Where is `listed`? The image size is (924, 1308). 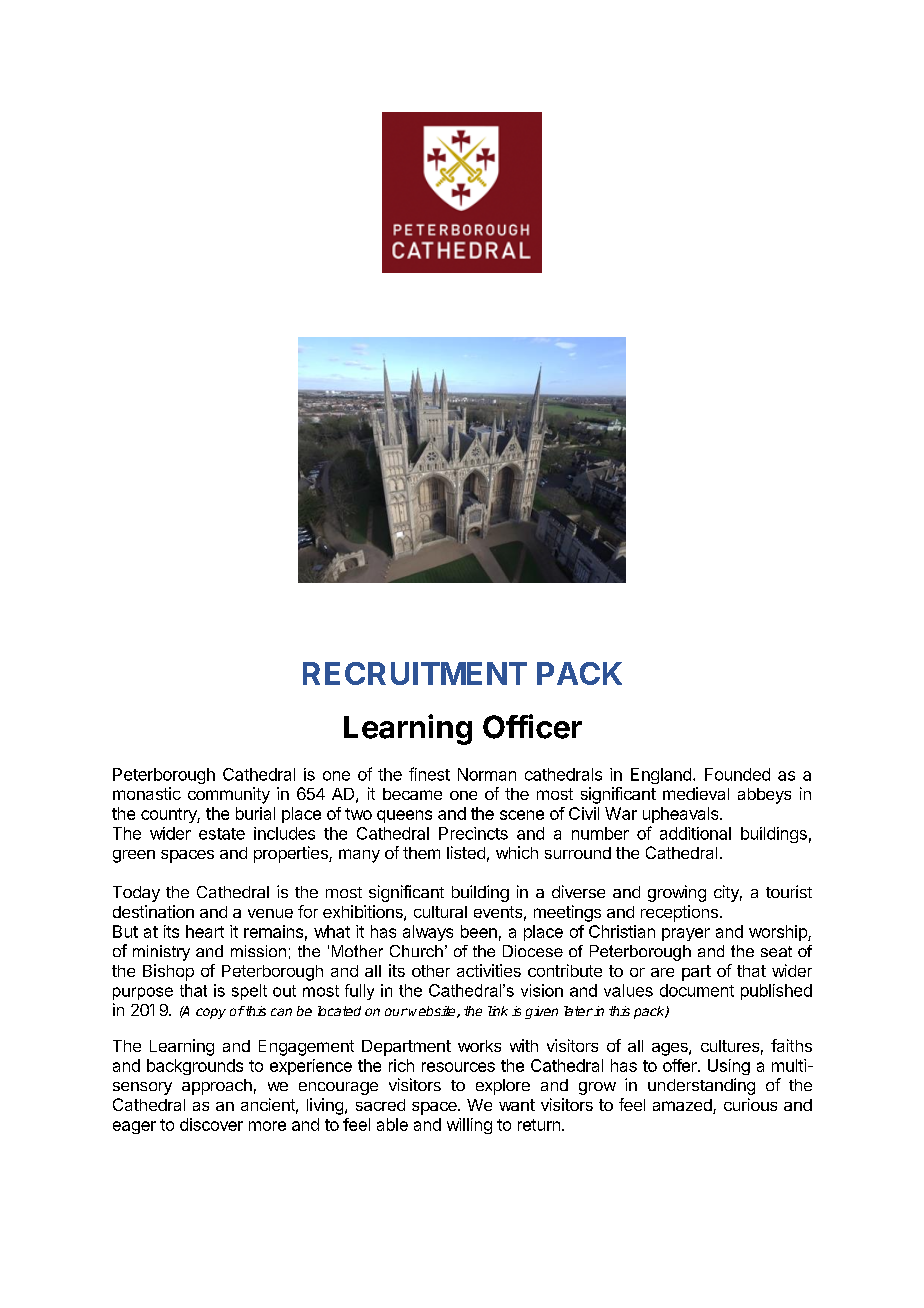
listed is located at coordinates (466, 852).
